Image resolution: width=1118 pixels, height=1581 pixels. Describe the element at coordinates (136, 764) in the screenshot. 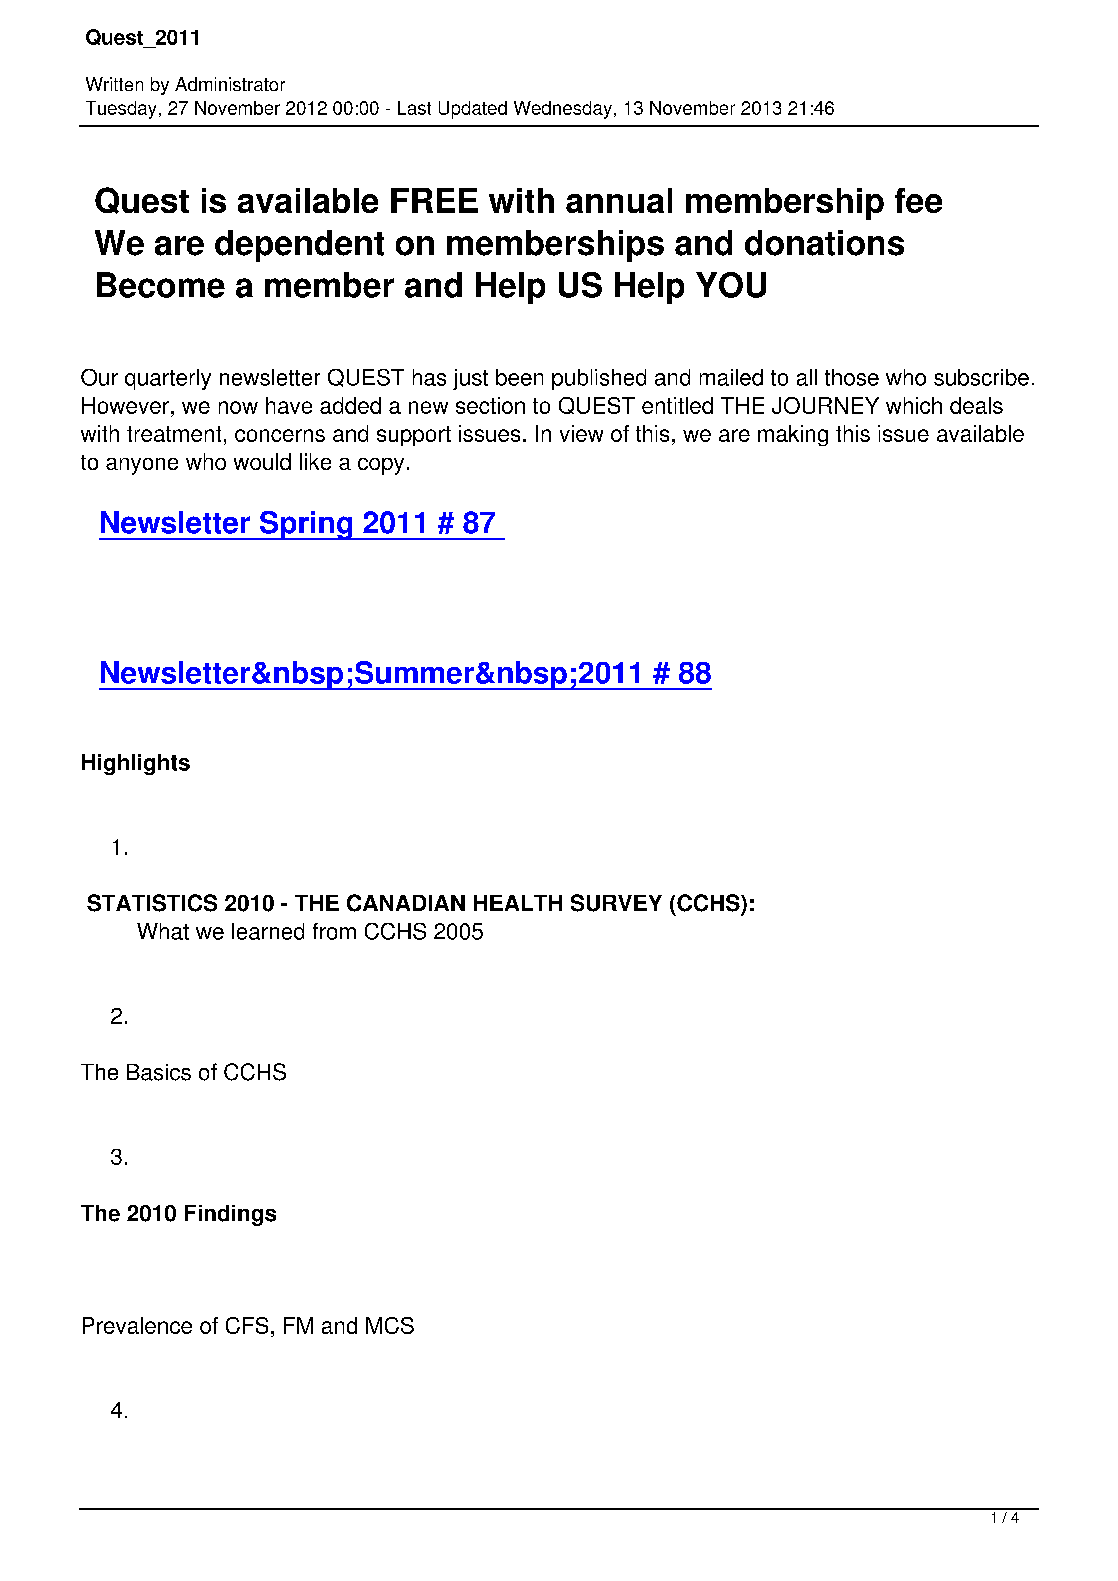

I see `Highlights` at that location.
